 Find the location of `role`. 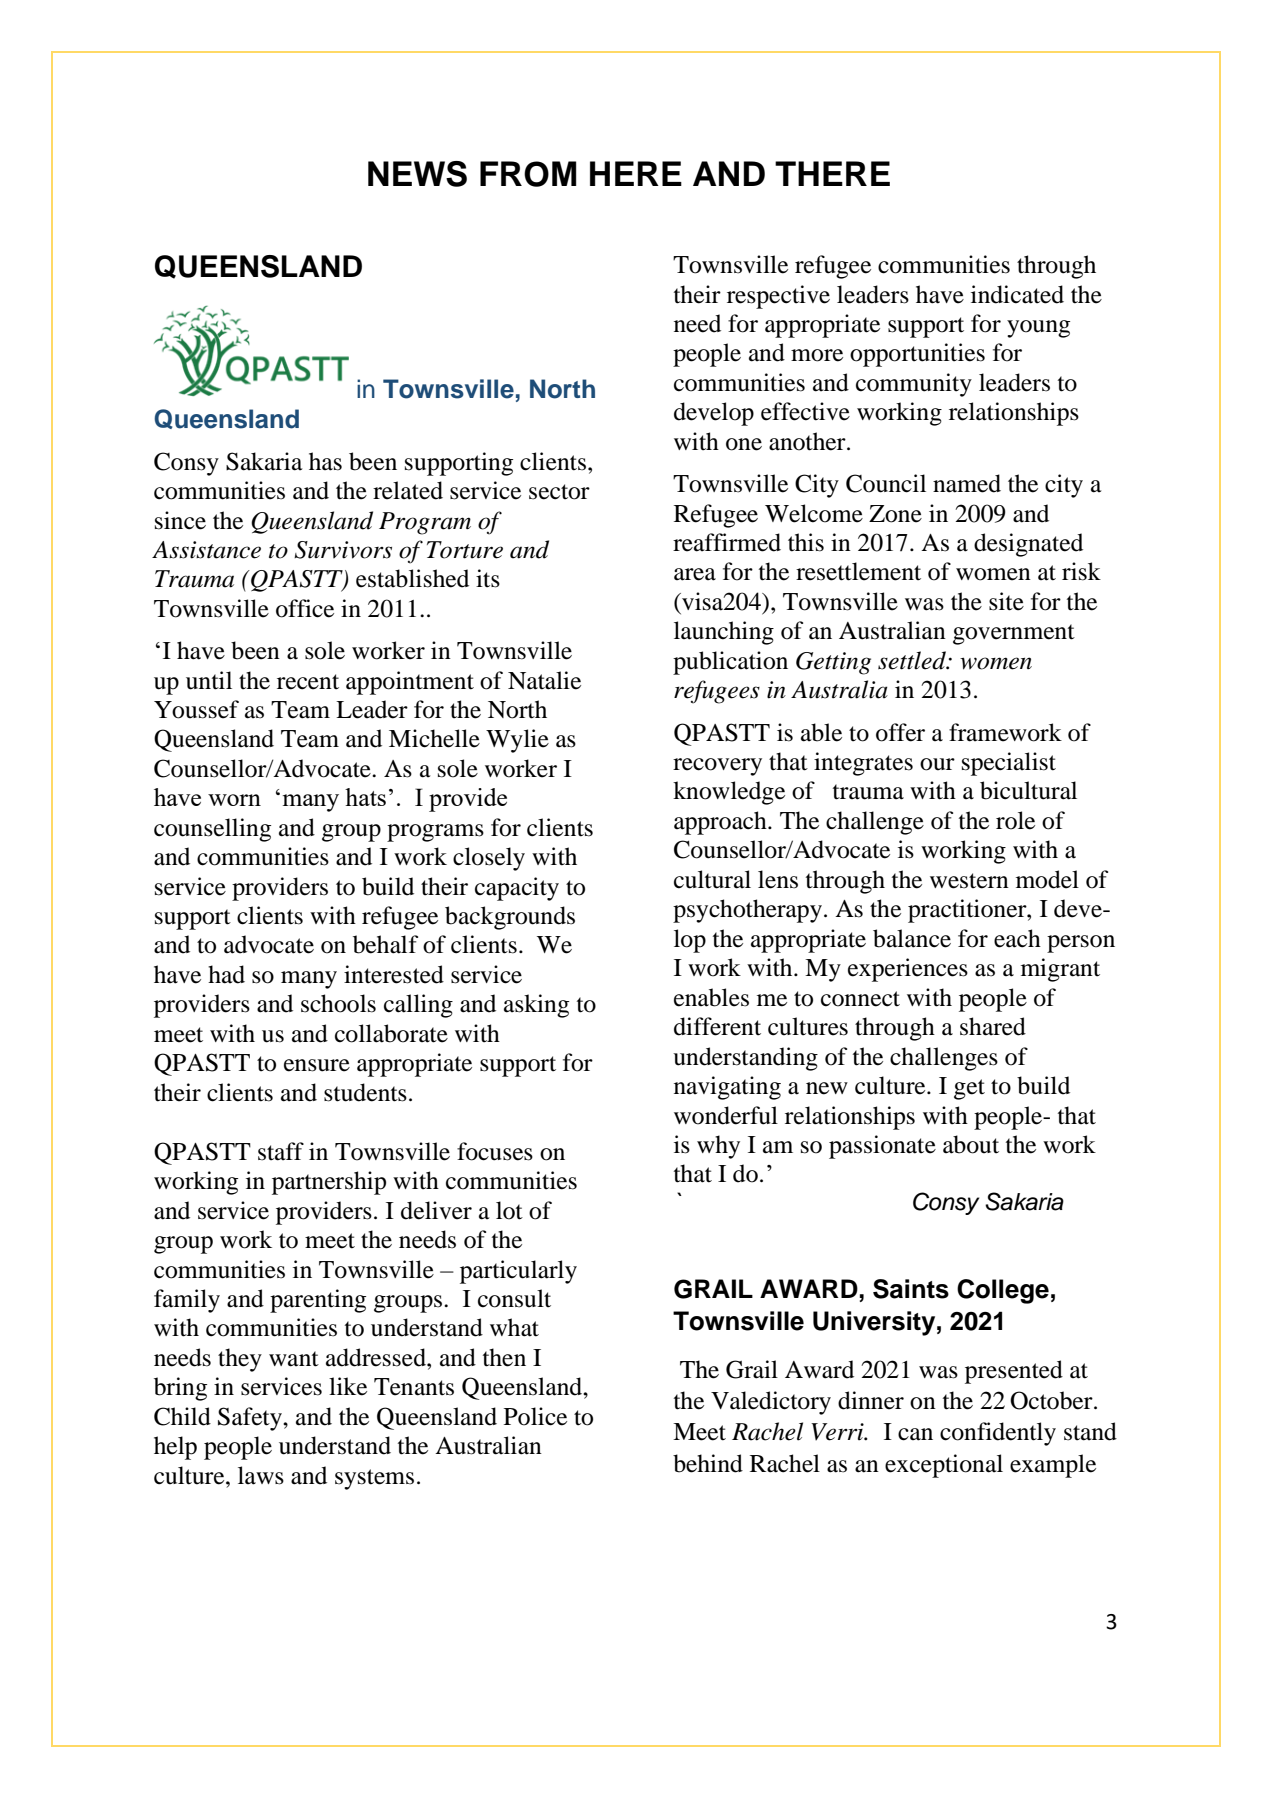

role is located at coordinates (1015, 820).
